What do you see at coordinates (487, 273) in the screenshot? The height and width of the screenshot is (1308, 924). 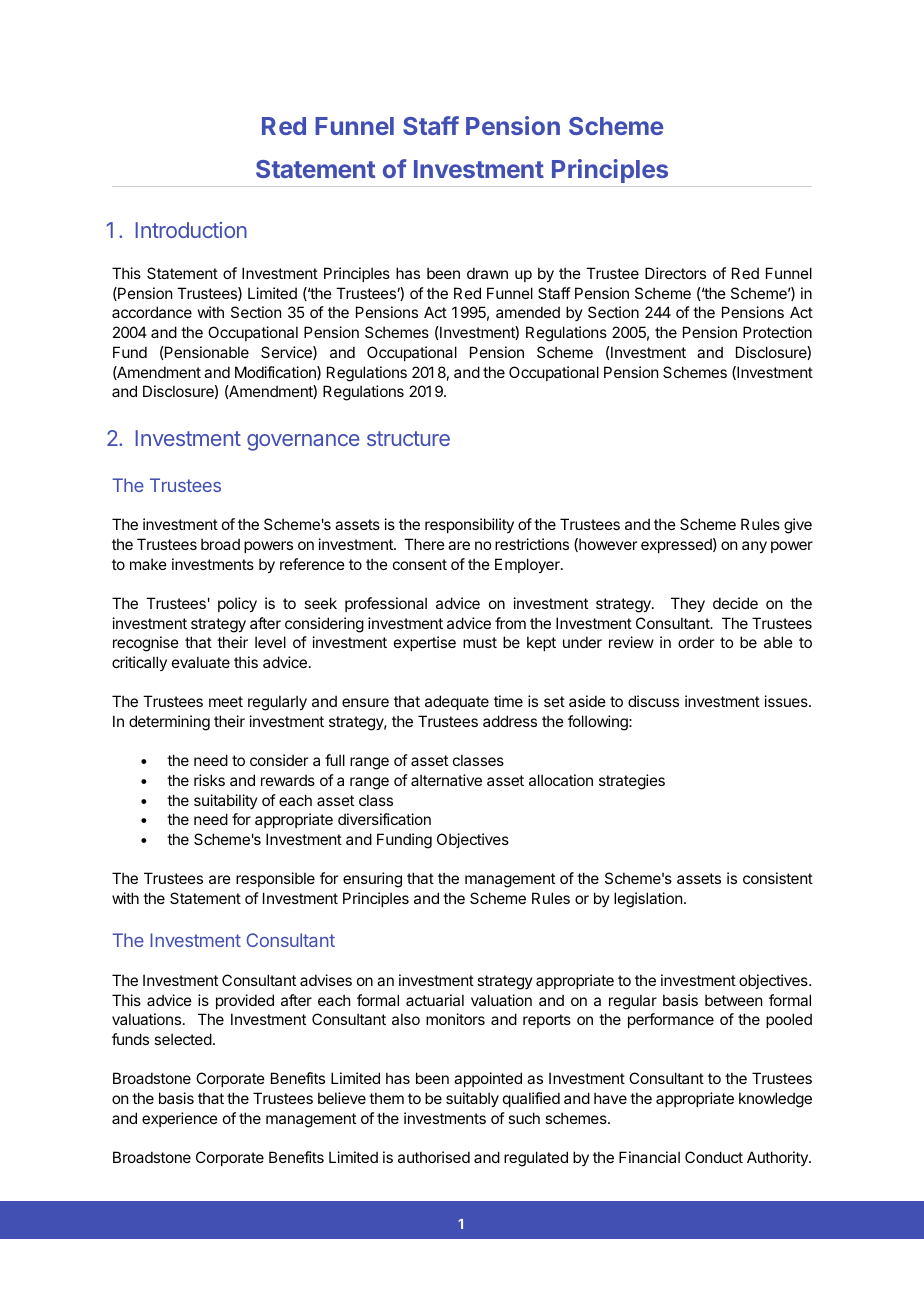 I see `drawn` at bounding box center [487, 273].
